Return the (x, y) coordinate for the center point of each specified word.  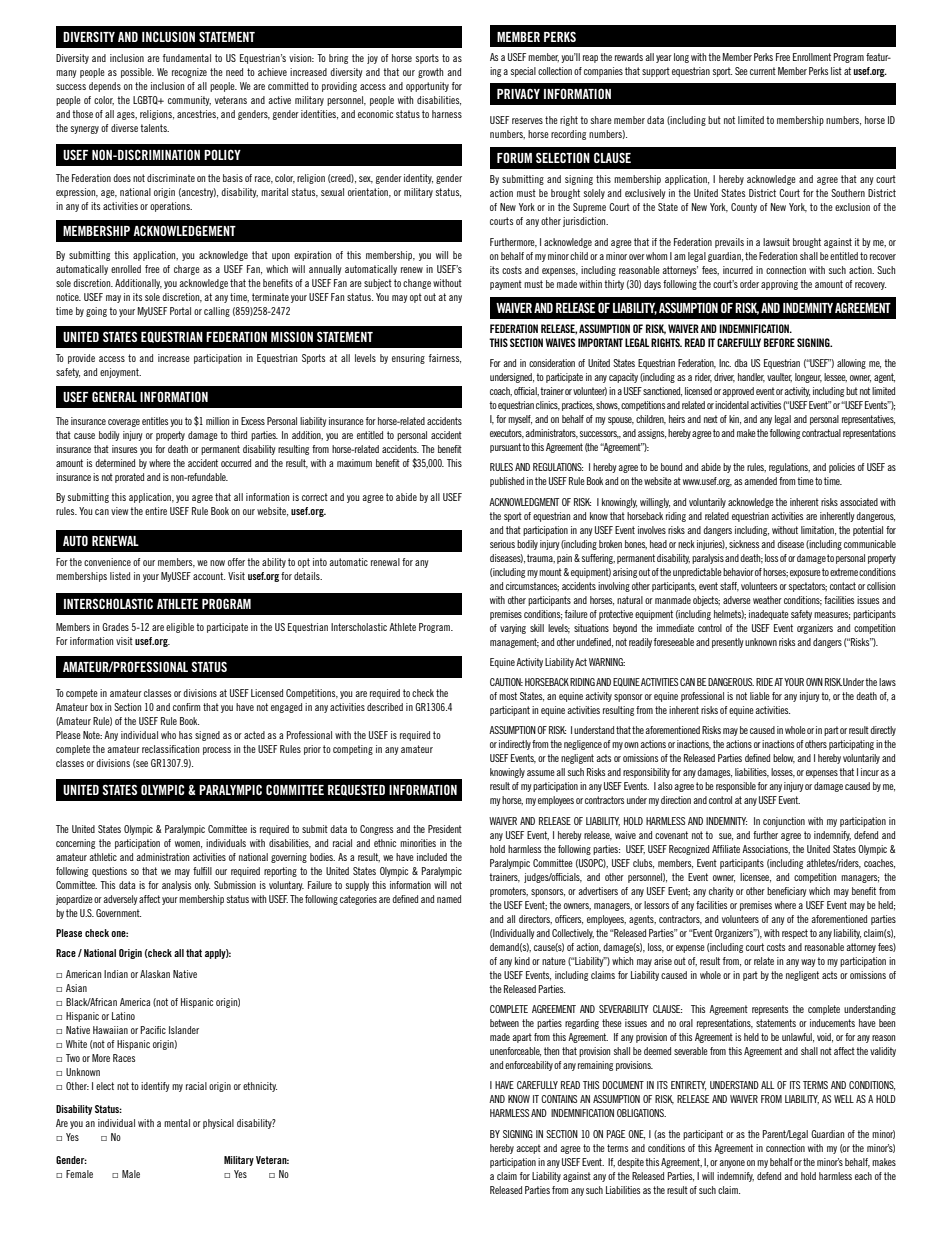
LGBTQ (146, 100)
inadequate (769, 615)
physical (218, 1124)
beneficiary (786, 892)
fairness (445, 359)
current (763, 71)
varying (513, 629)
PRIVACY (518, 94)
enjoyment (120, 373)
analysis (176, 886)
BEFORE (779, 342)
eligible (180, 628)
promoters (509, 892)
